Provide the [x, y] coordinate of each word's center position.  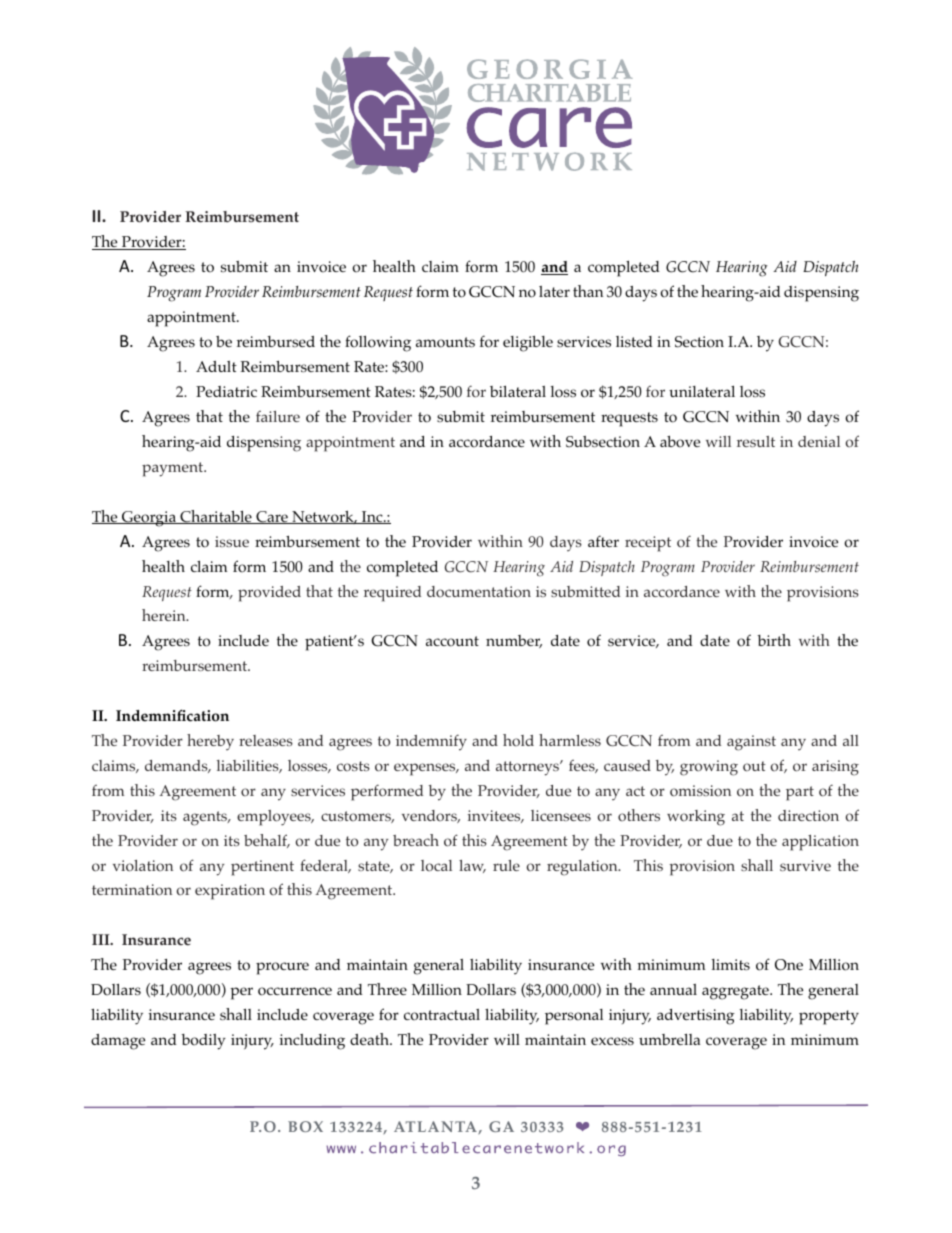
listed [634, 342]
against [751, 743]
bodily [203, 1042]
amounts [445, 342]
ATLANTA [436, 1127]
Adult [216, 366]
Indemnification [172, 715]
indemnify [431, 742]
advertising [696, 1017]
